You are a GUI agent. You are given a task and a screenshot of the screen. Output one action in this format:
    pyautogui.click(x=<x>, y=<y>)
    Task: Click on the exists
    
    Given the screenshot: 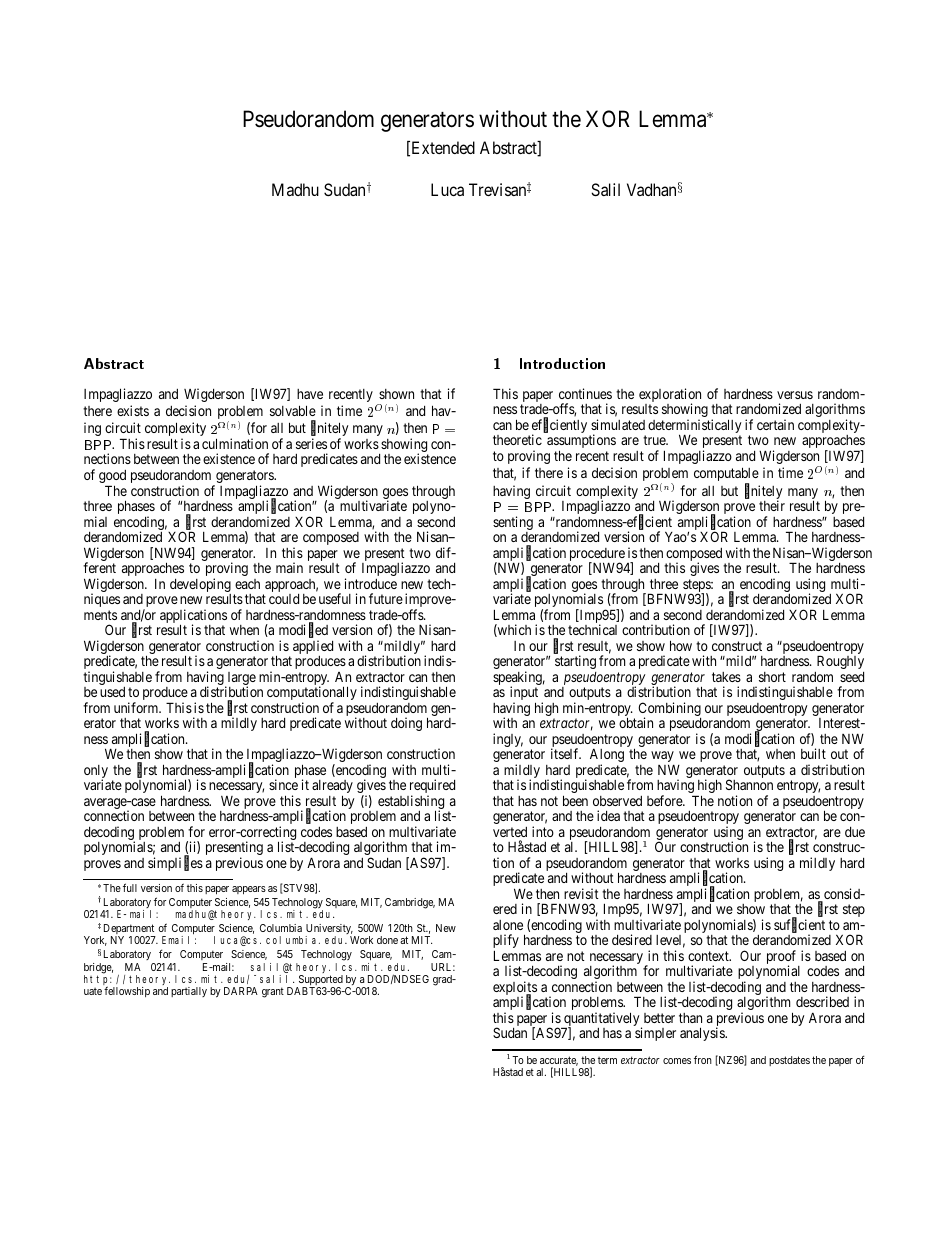 What is the action you would take?
    pyautogui.click(x=133, y=410)
